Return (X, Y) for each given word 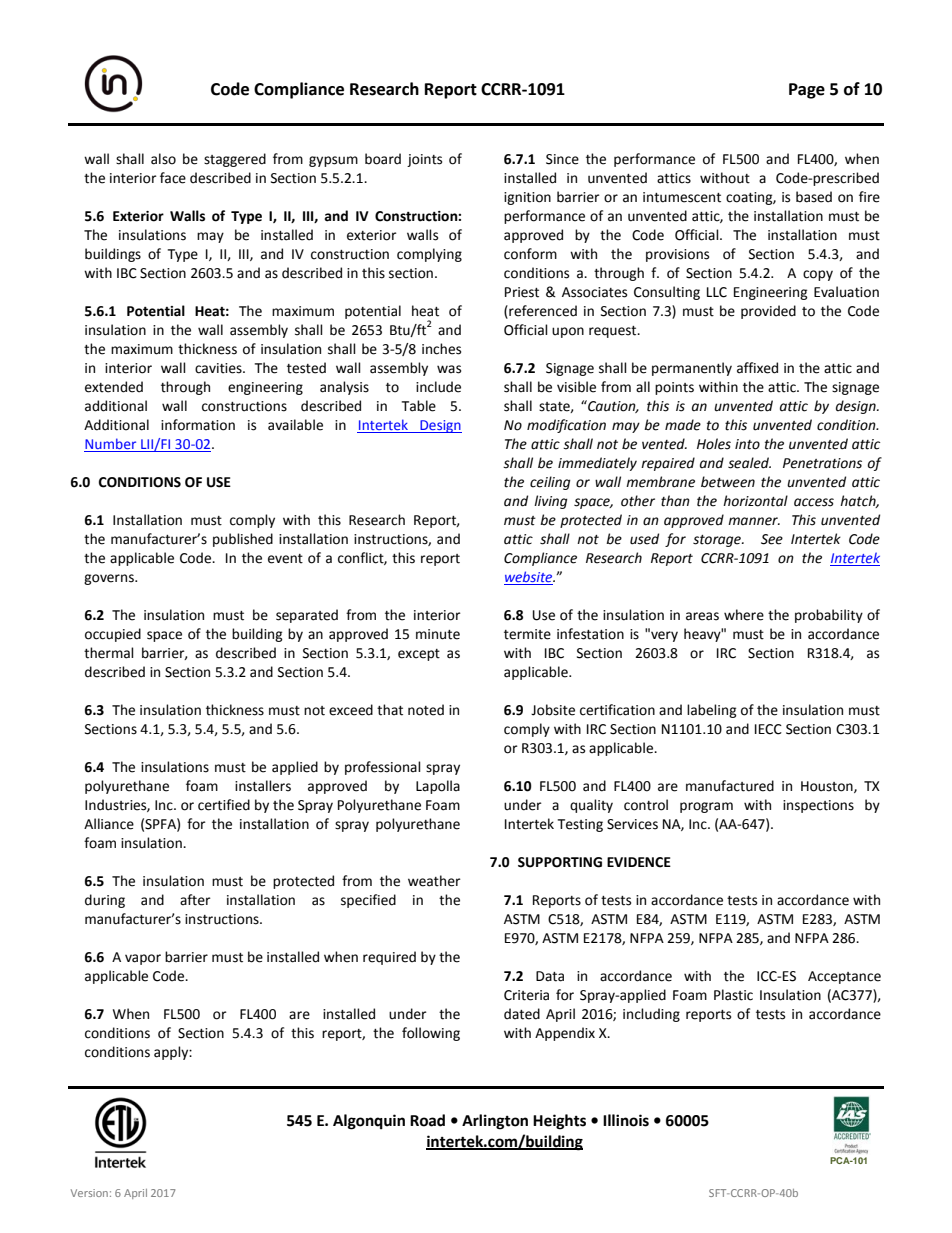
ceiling (550, 483)
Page (807, 91)
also (163, 159)
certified (224, 805)
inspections (818, 806)
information (198, 425)
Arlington (495, 1122)
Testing (580, 825)
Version (89, 1193)
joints (424, 160)
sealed (749, 463)
